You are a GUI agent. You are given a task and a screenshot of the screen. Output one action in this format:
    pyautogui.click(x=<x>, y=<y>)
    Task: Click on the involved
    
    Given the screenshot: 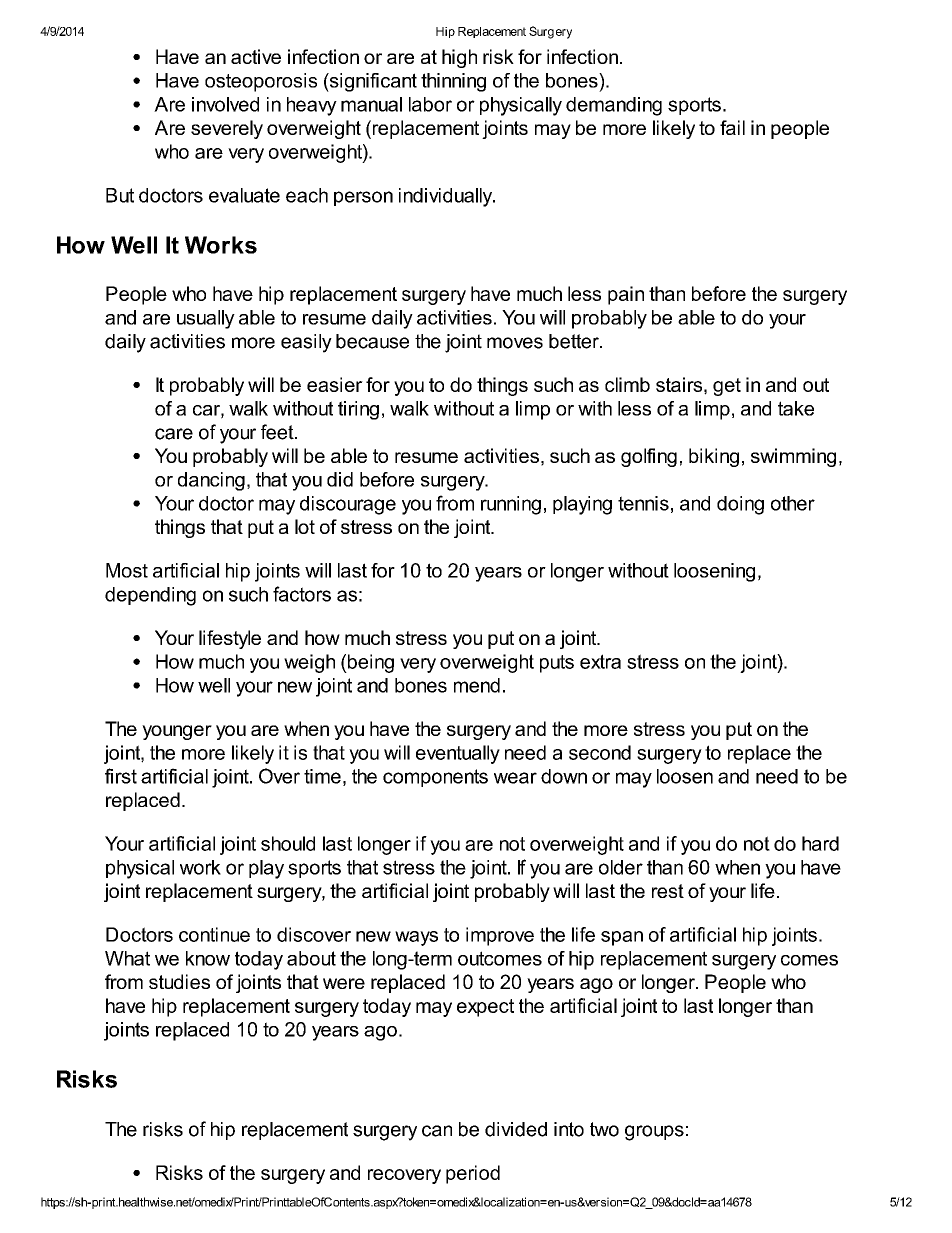 What is the action you would take?
    pyautogui.click(x=225, y=104)
